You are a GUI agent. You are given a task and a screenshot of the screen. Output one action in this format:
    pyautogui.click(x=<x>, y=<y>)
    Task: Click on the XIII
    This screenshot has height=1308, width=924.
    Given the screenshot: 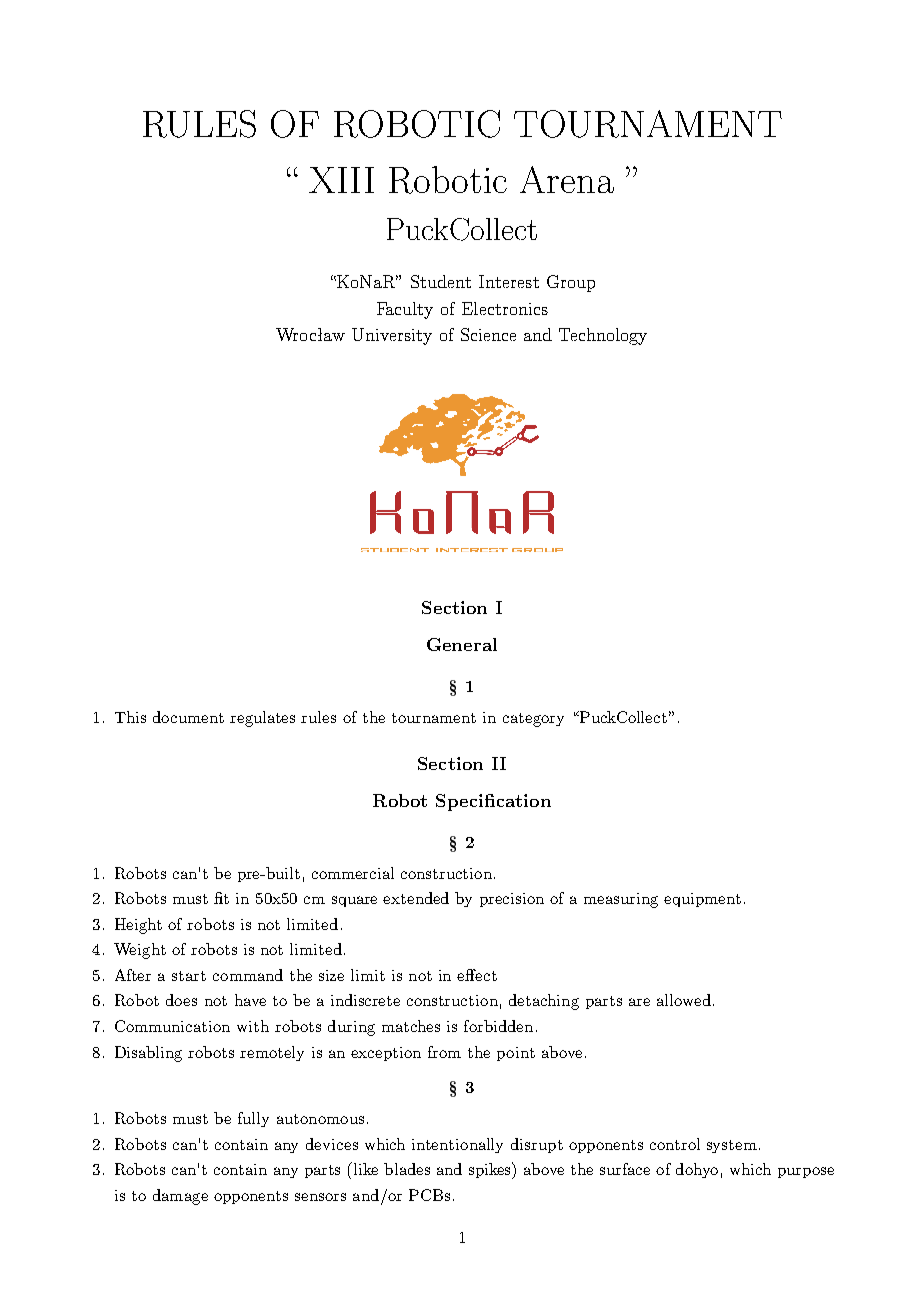 What is the action you would take?
    pyautogui.click(x=341, y=180)
